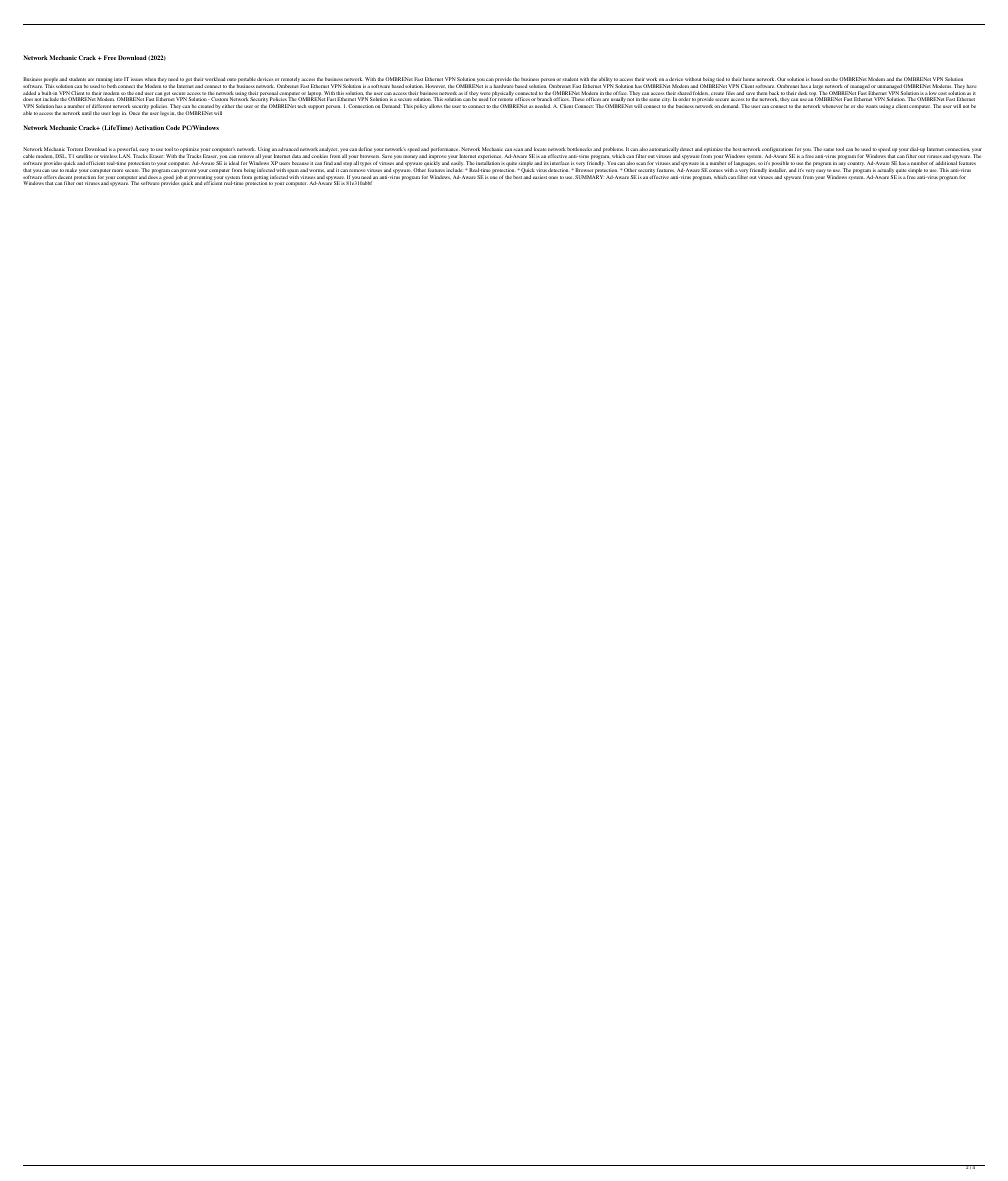 This page has width=1008, height=1181. What do you see at coordinates (749, 79) in the page?
I see `home` at bounding box center [749, 79].
